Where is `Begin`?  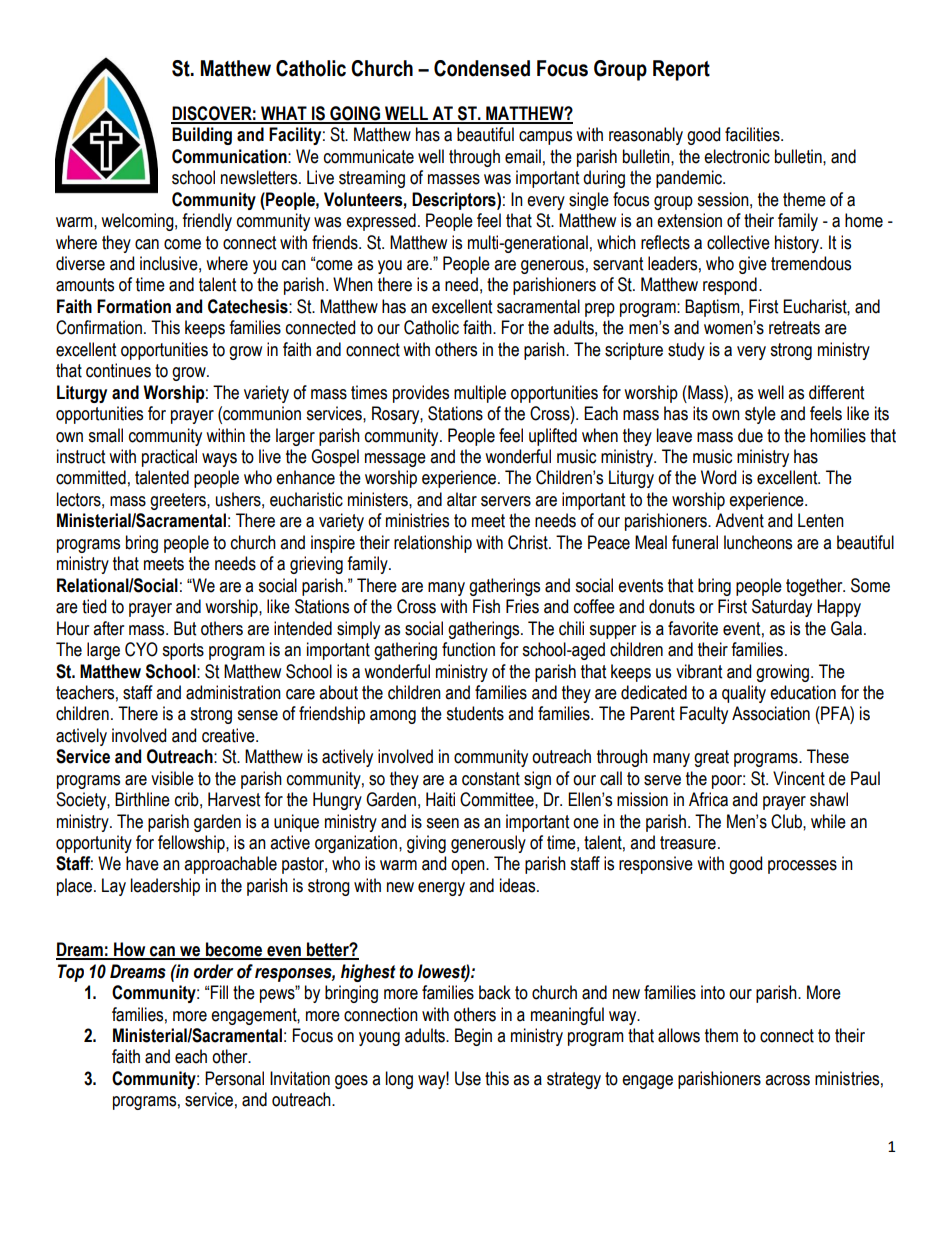
Begin is located at coordinates (473, 1037).
